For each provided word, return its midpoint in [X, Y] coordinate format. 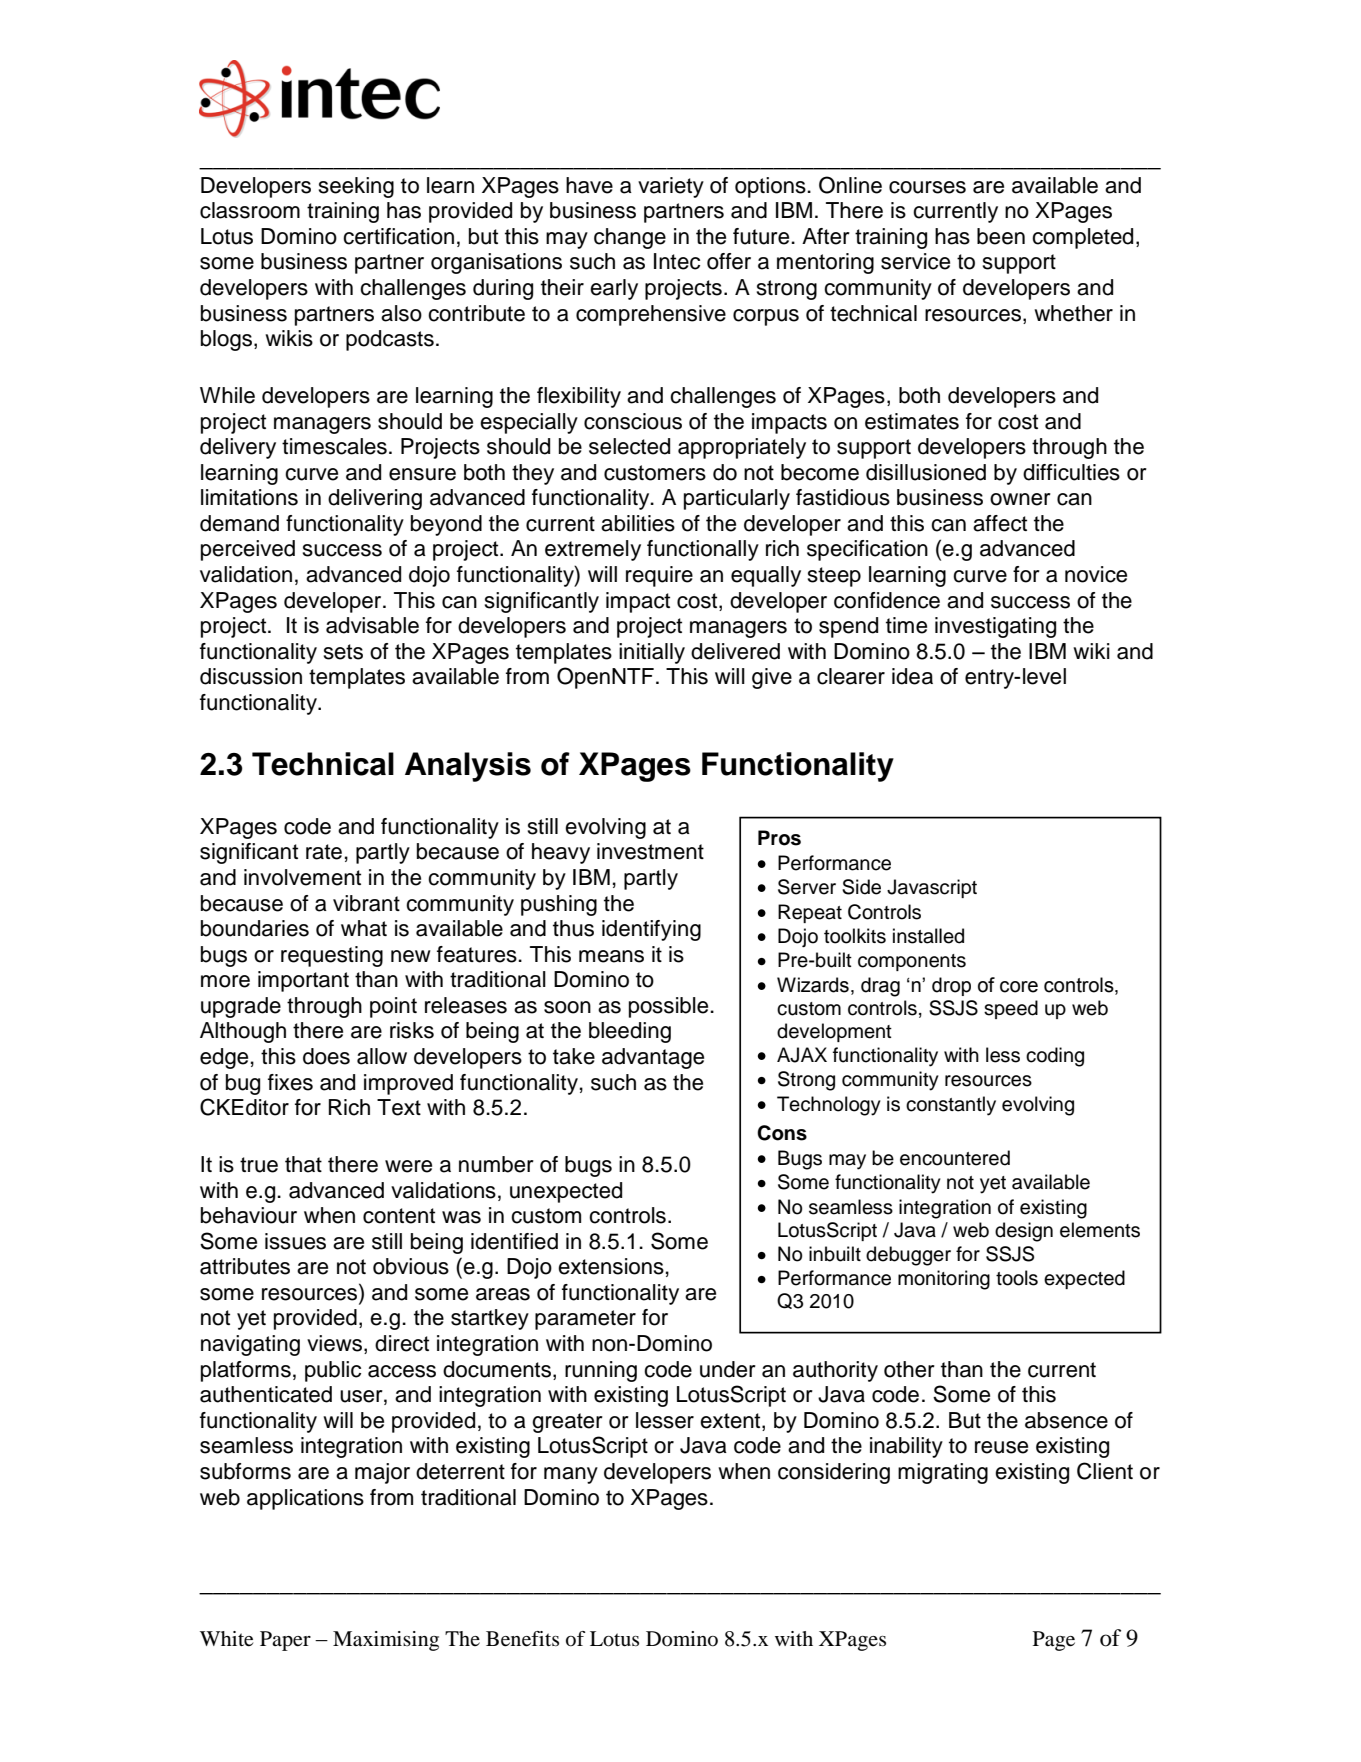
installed [928, 936]
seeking [356, 187]
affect [1000, 523]
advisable [372, 625]
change [630, 238]
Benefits [522, 1639]
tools [1017, 1278]
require [659, 576]
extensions [611, 1266]
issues [295, 1241]
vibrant [366, 903]
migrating [943, 1473]
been [1001, 236]
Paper [285, 1641]
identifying [651, 930]
